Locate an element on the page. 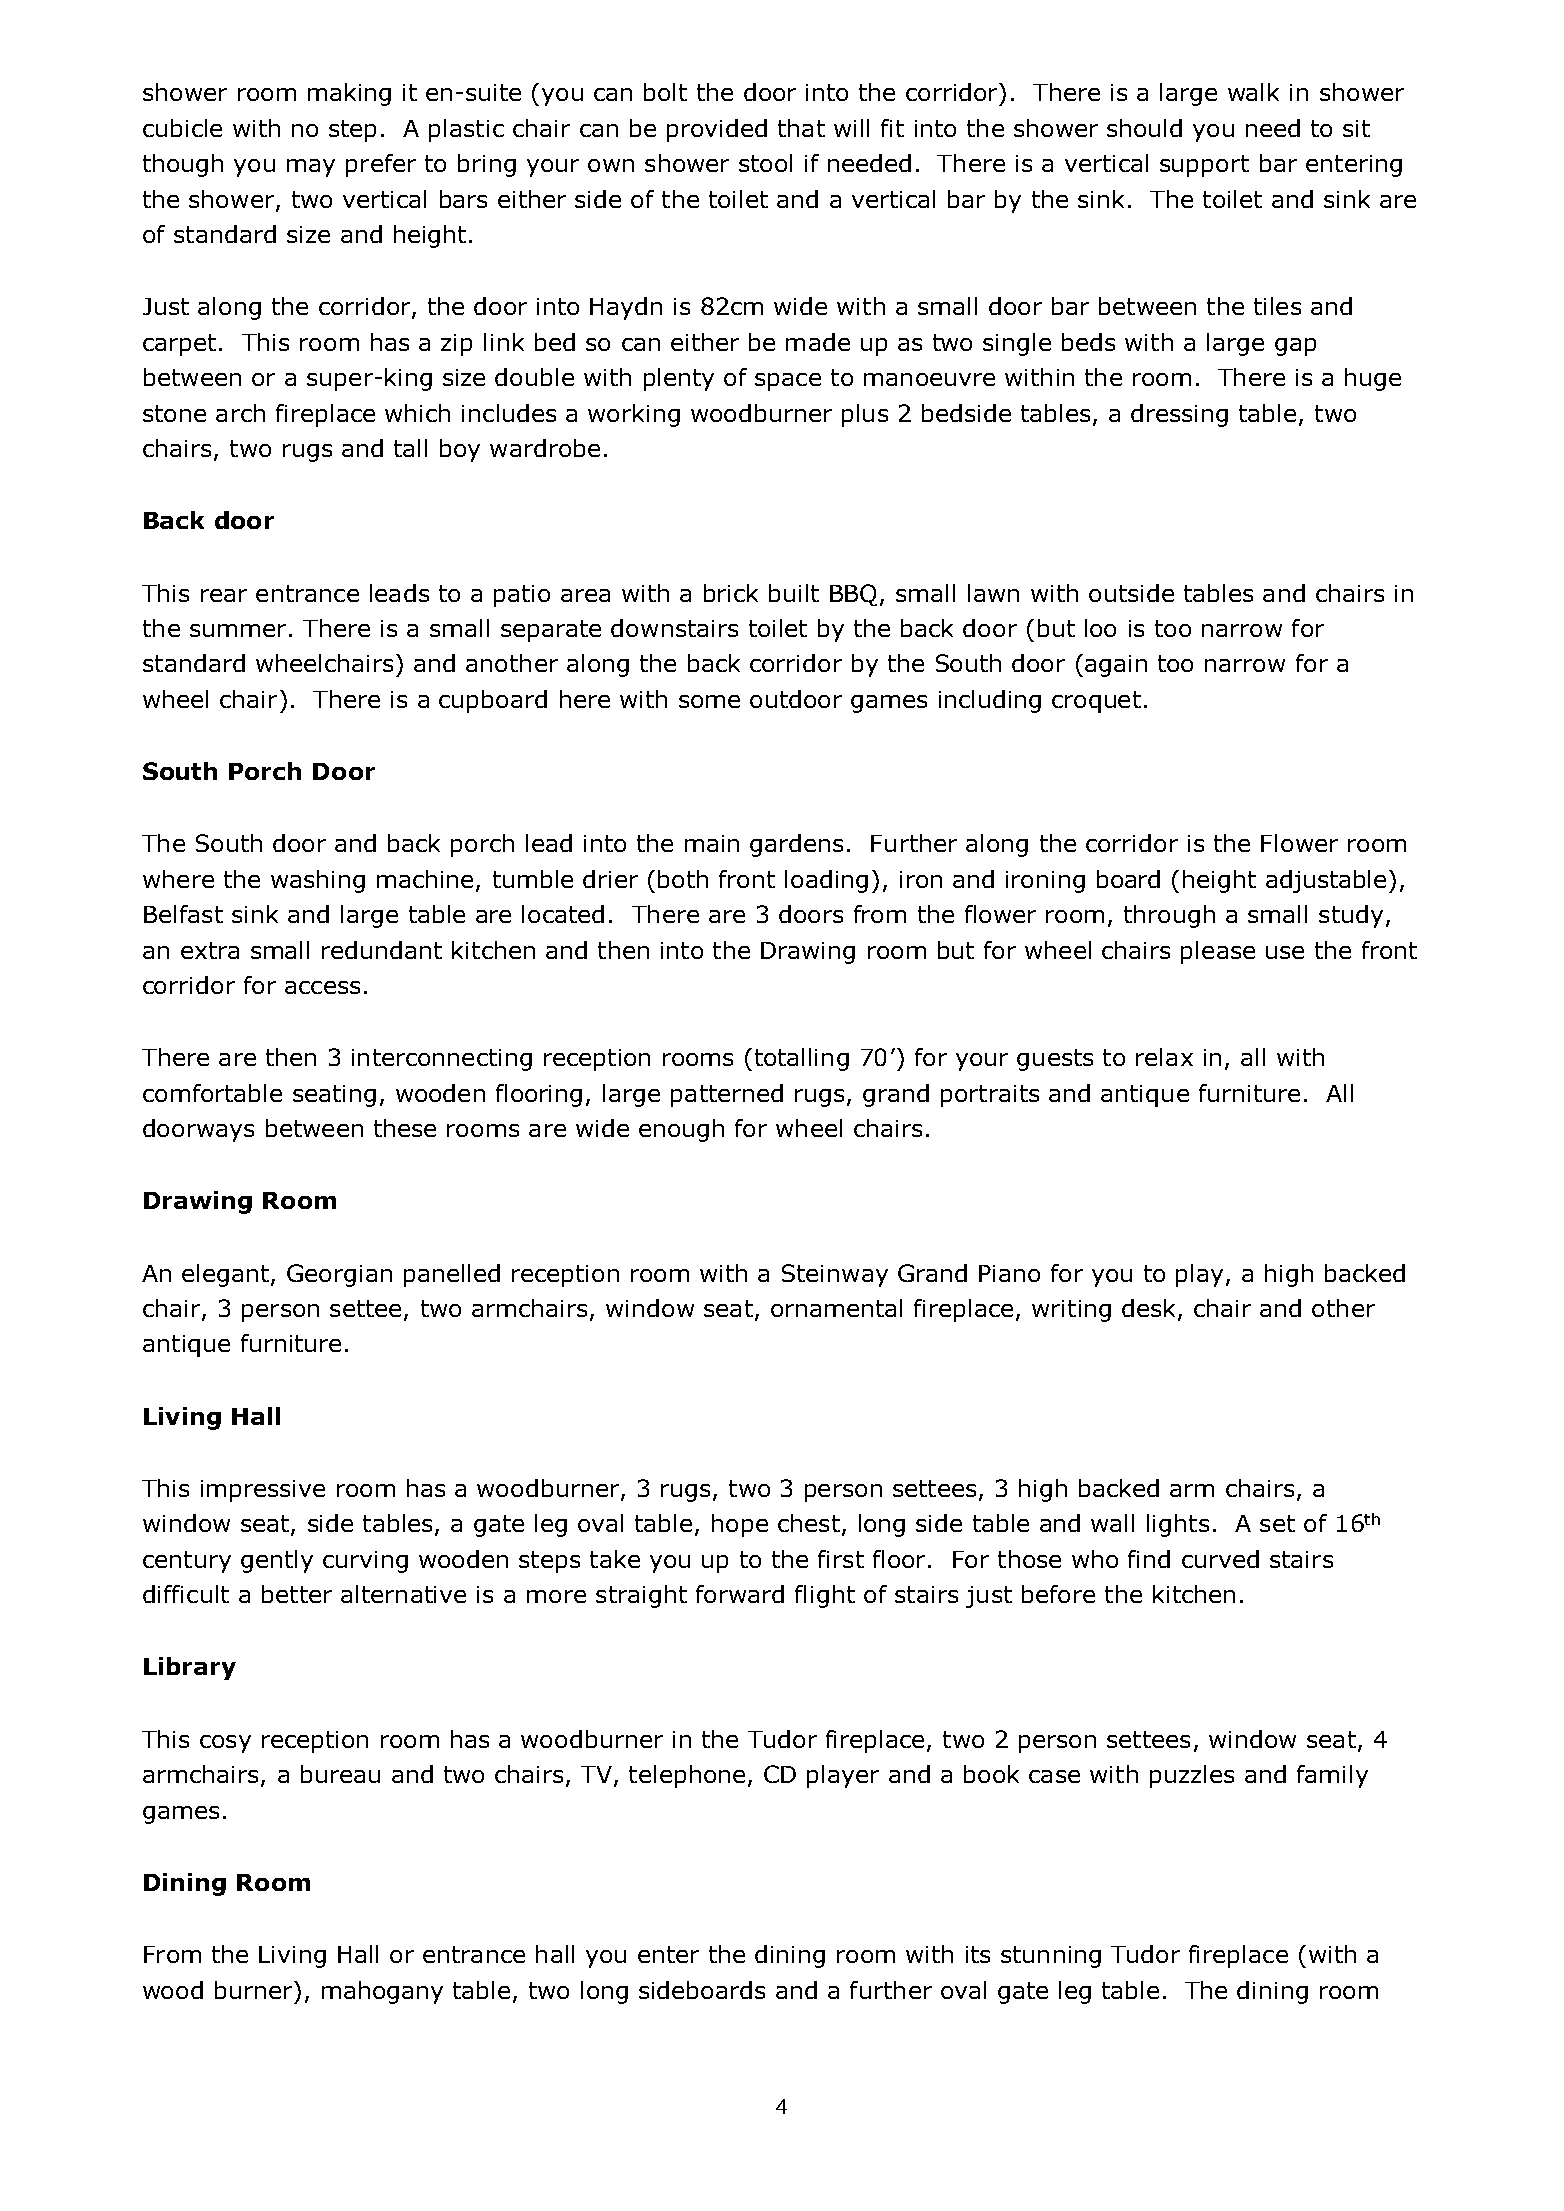  built is located at coordinates (794, 593).
